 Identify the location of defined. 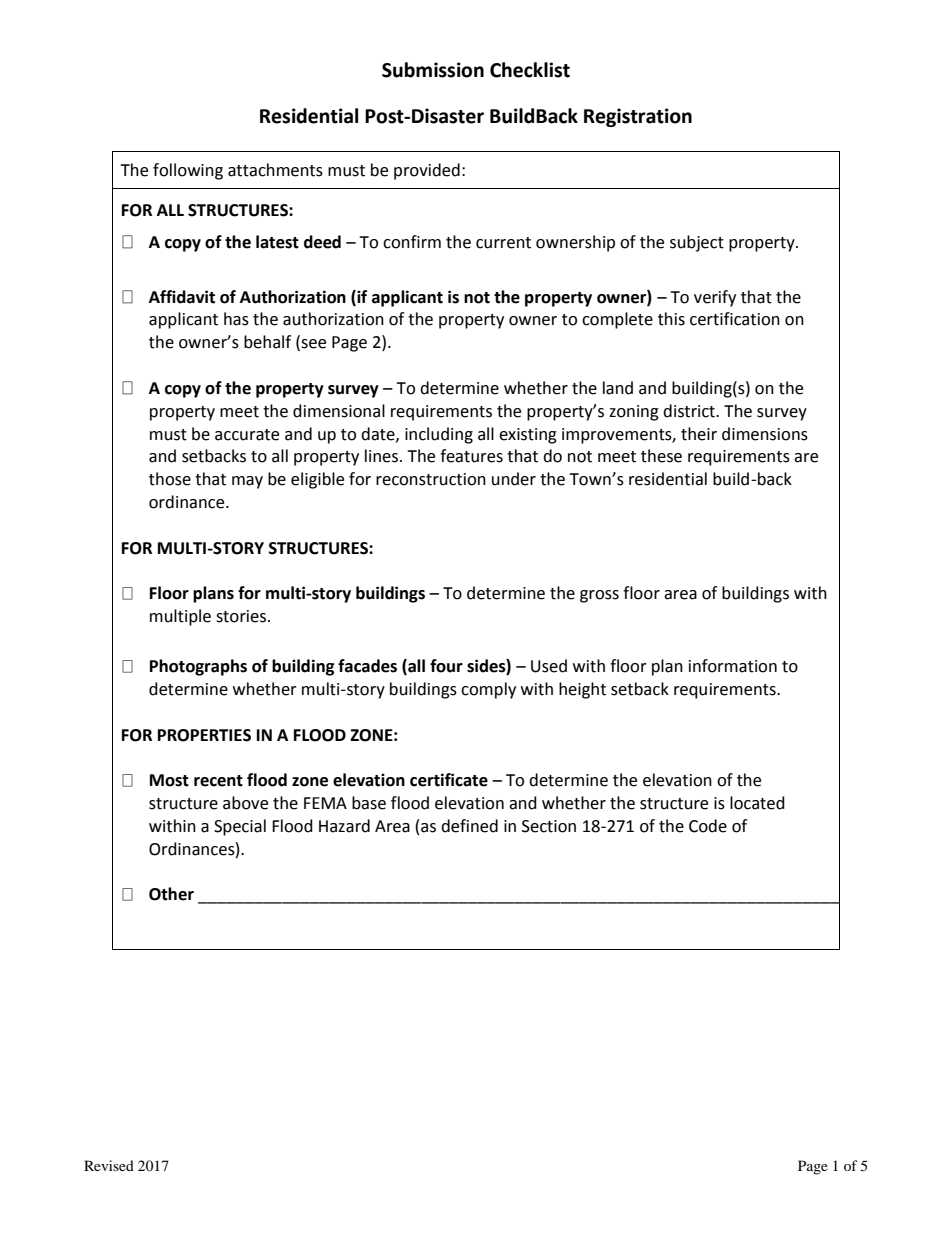
(469, 826).
